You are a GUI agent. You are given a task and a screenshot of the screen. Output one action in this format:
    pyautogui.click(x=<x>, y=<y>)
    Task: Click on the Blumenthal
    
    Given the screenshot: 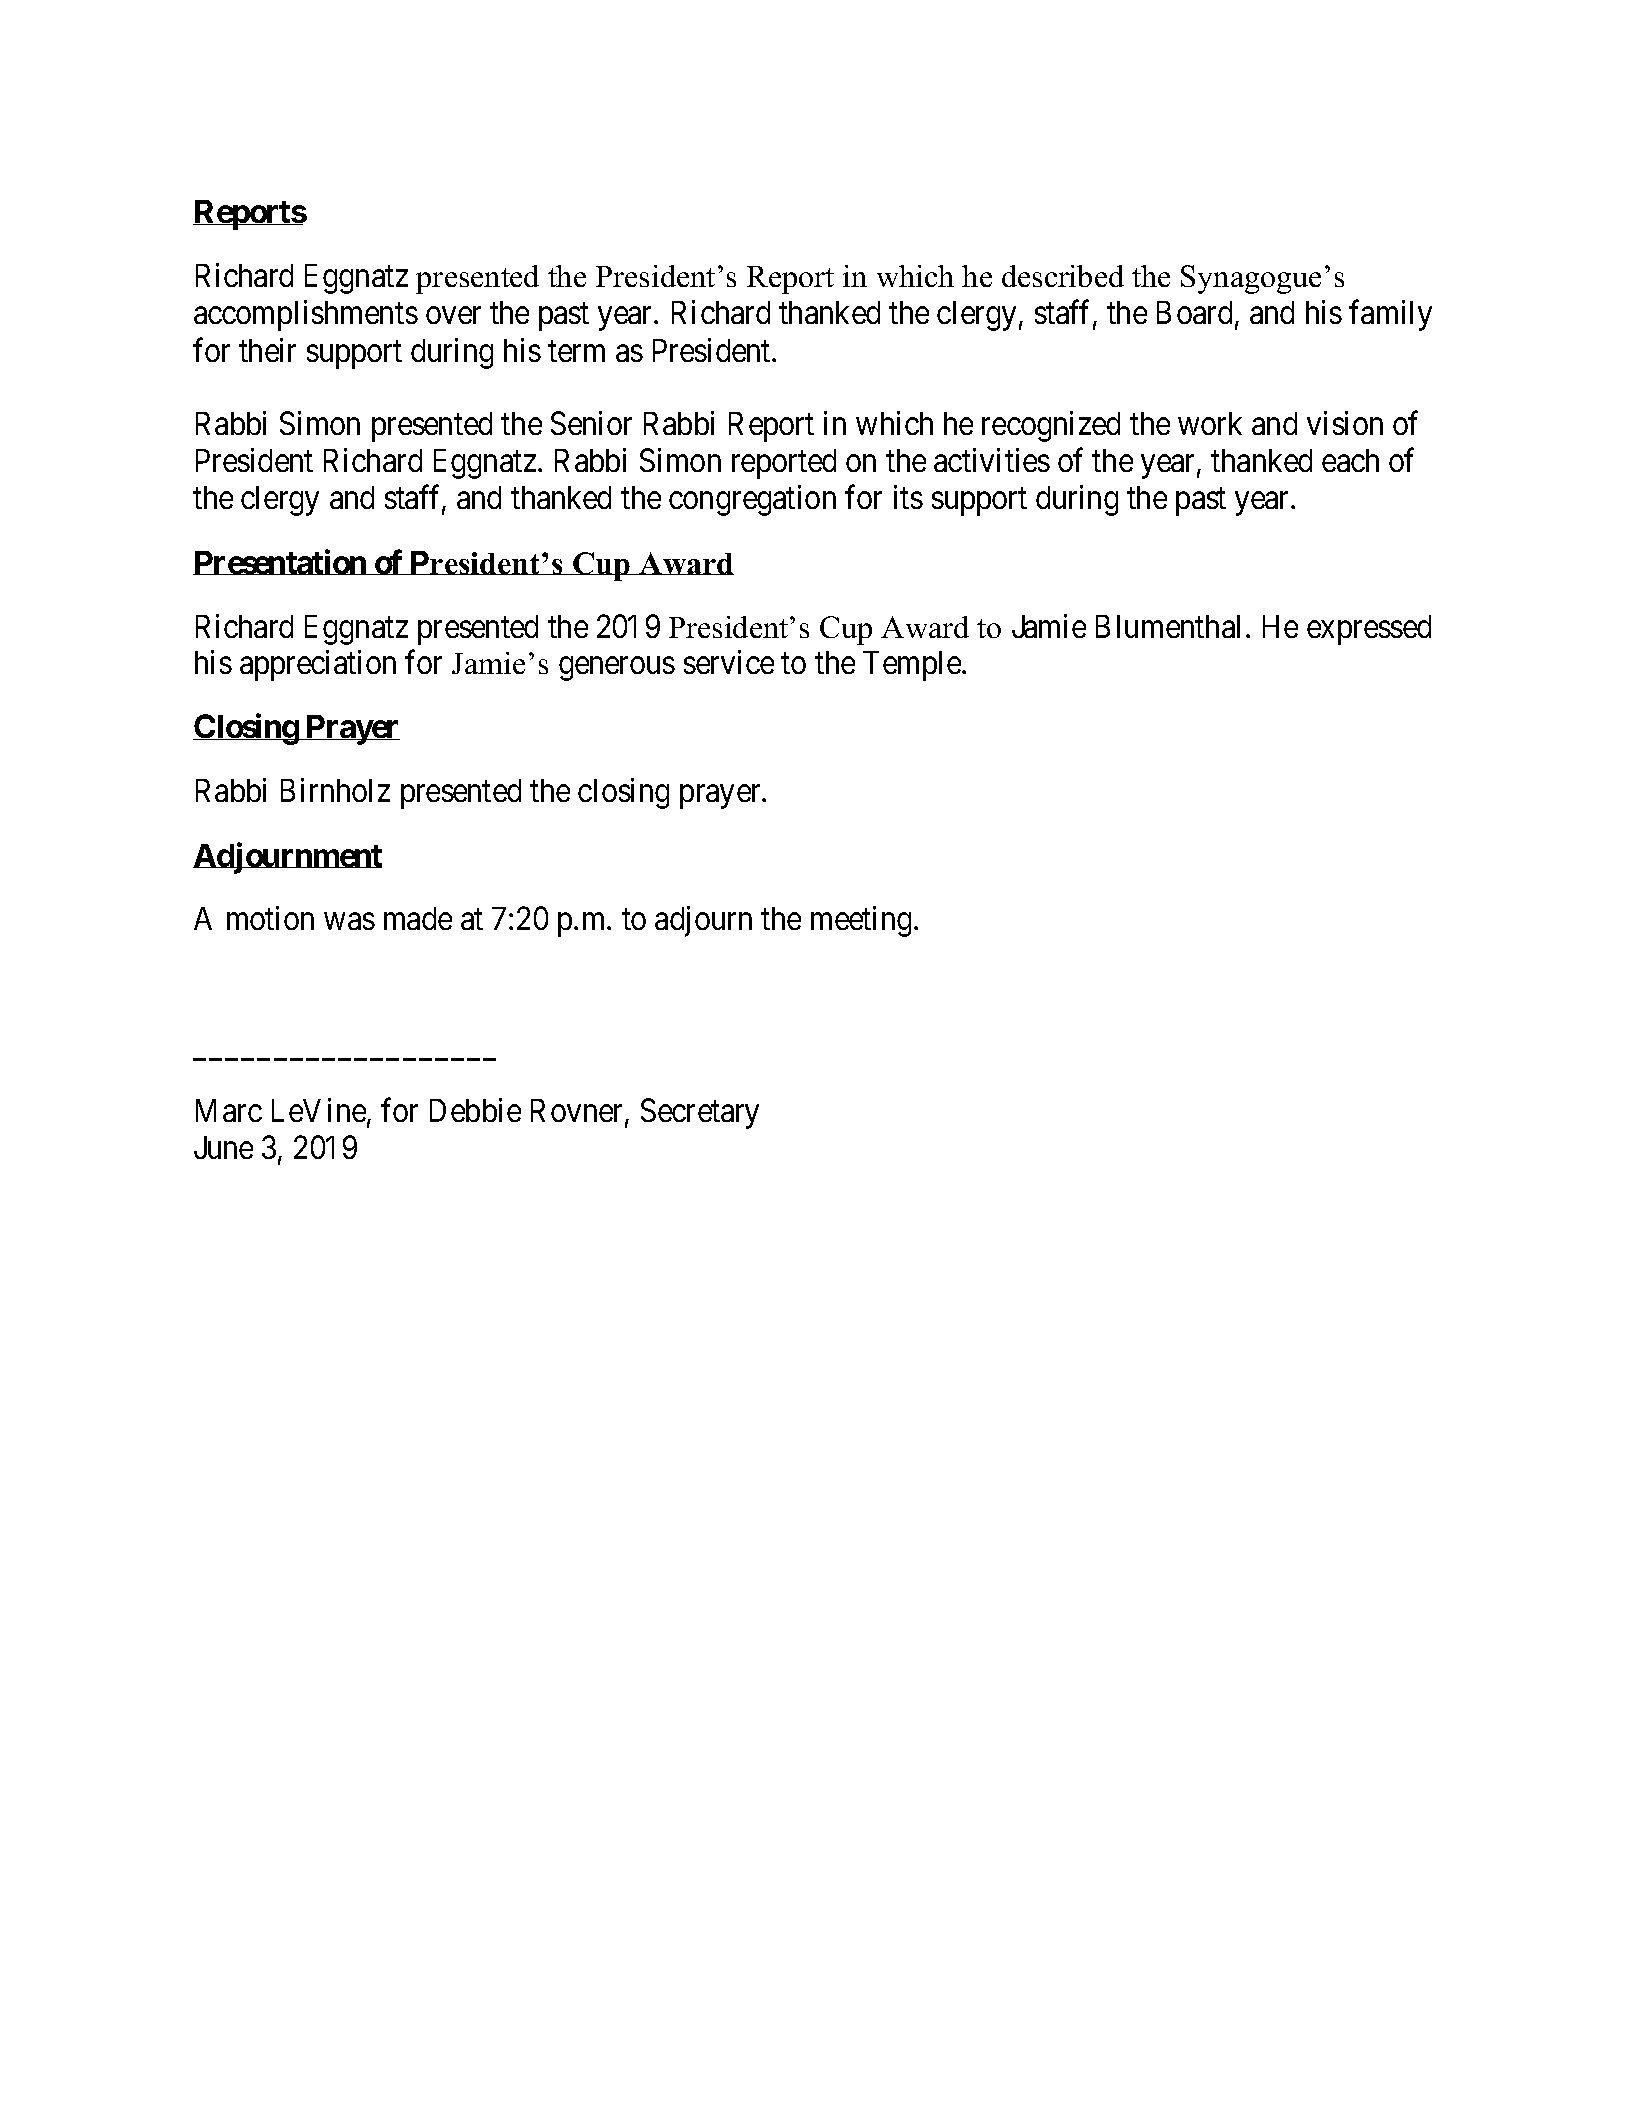 What is the action you would take?
    pyautogui.click(x=1168, y=626)
